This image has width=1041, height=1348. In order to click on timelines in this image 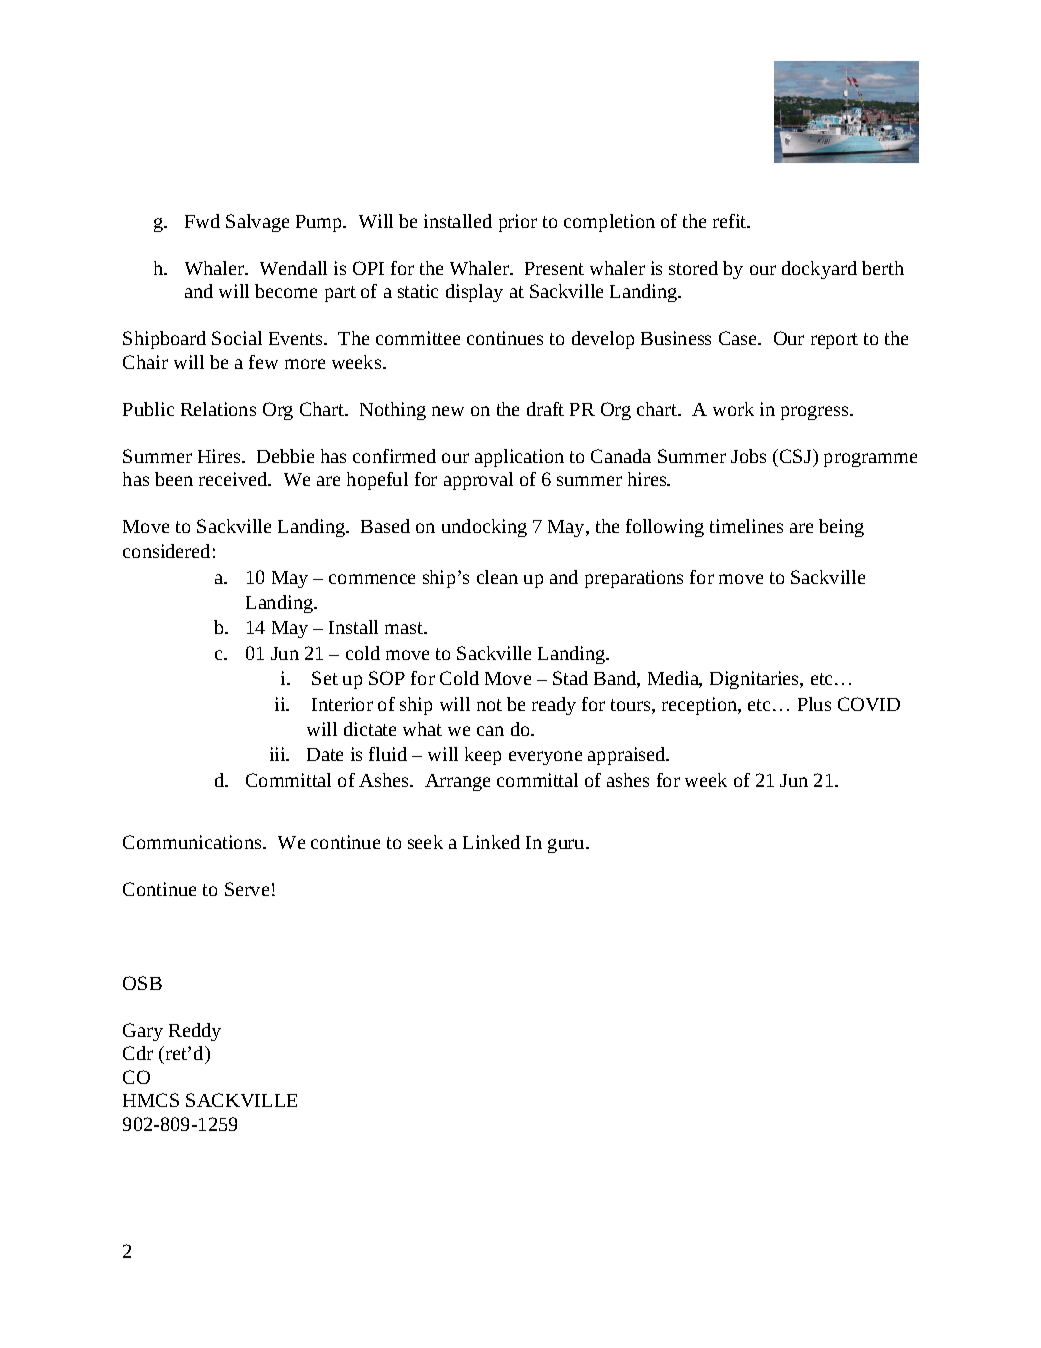, I will do `click(746, 526)`.
